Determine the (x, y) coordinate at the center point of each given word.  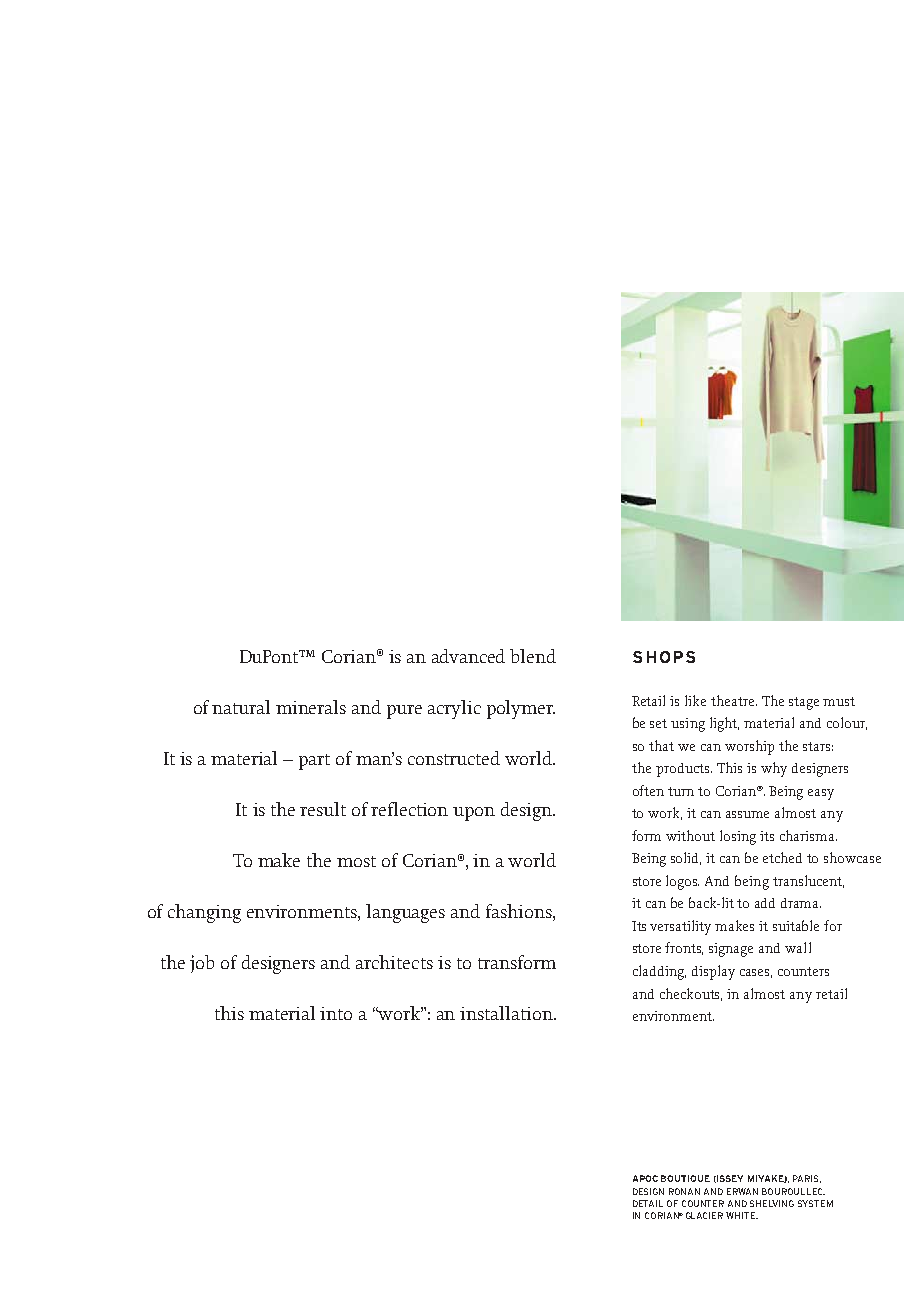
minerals (311, 707)
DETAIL (648, 1203)
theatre (734, 700)
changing (204, 913)
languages (405, 913)
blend (533, 656)
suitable (796, 925)
